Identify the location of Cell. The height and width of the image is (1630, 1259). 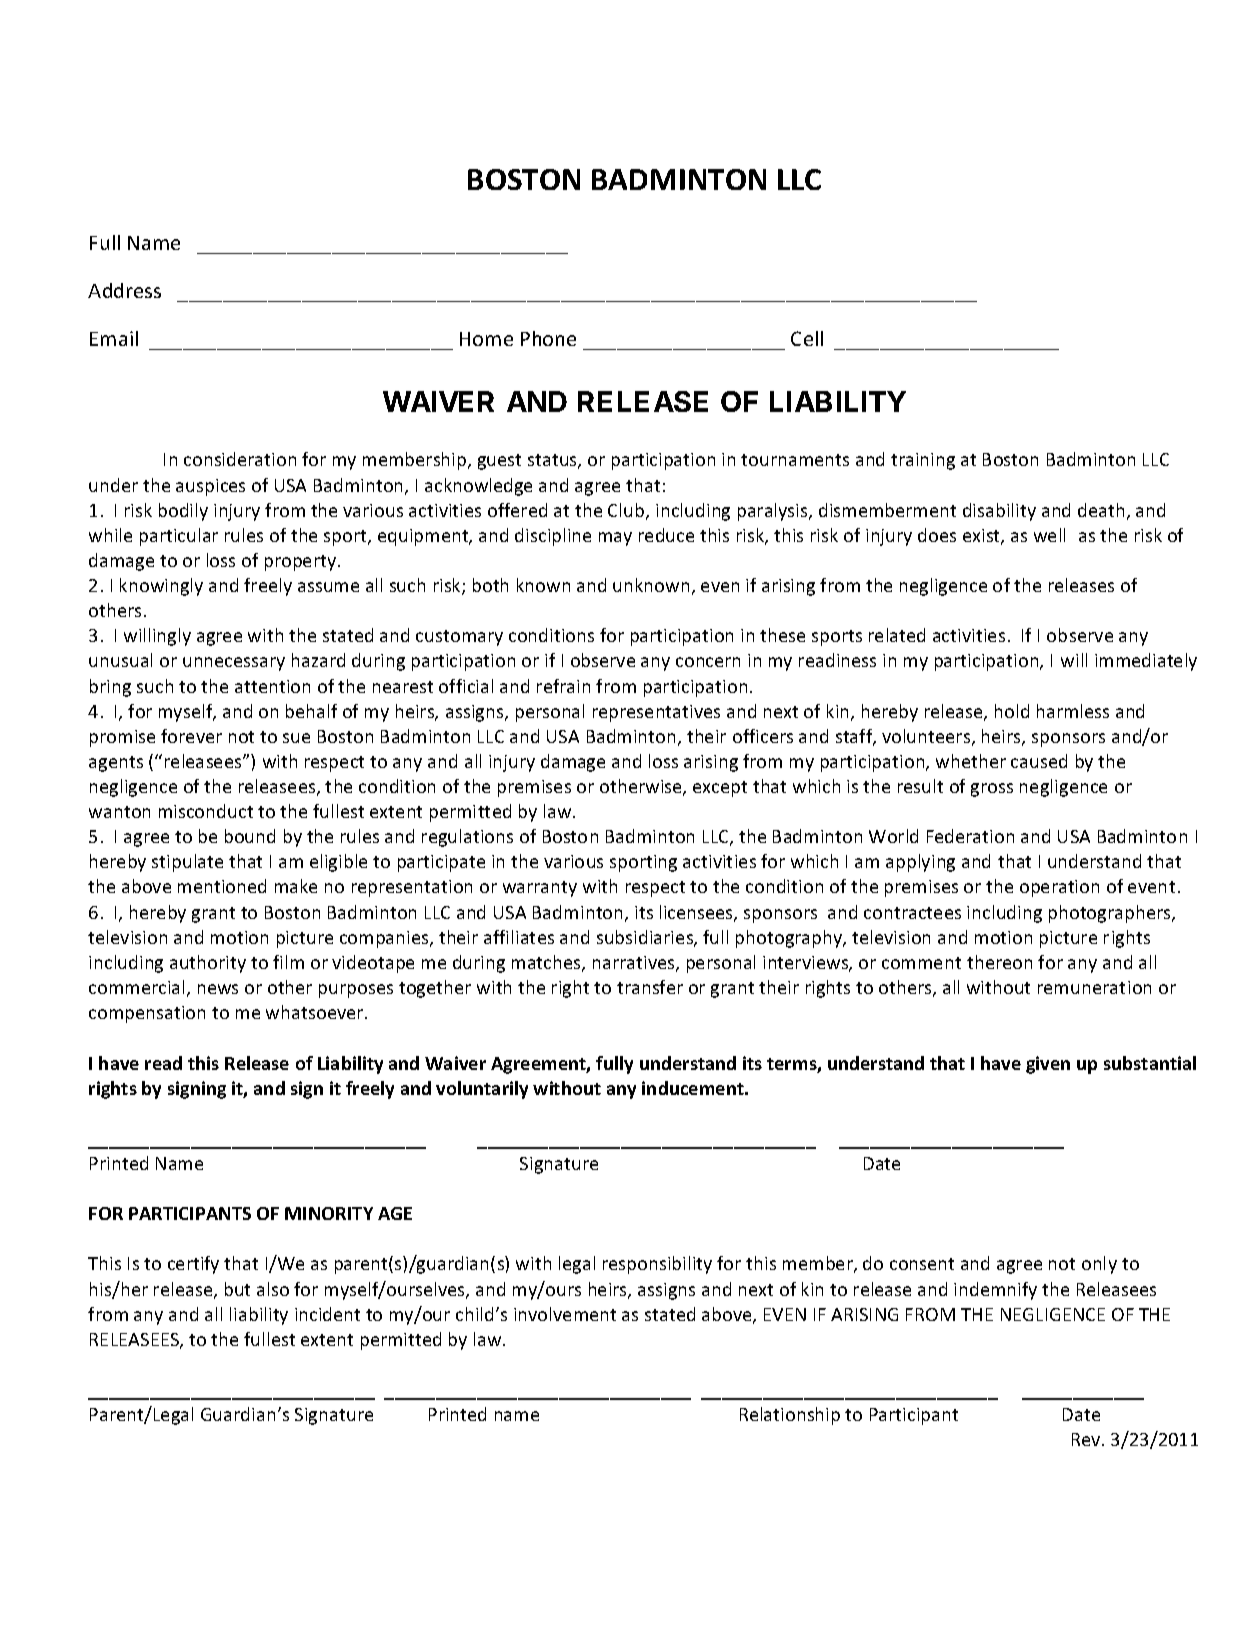
(807, 338).
